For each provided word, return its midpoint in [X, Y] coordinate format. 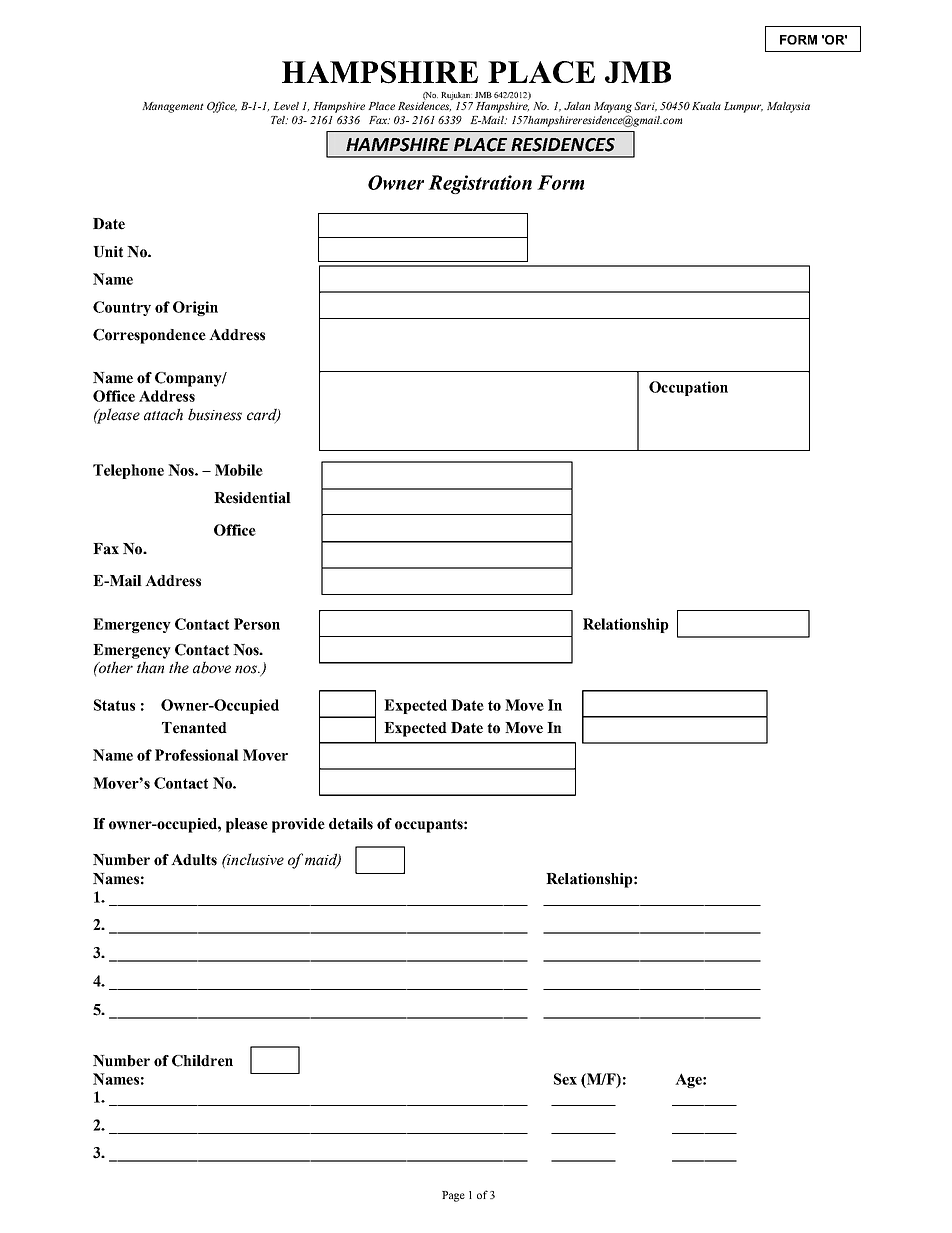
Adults [194, 860]
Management [173, 107]
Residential [252, 498]
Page [453, 1196]
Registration [480, 184]
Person [257, 624]
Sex [565, 1079]
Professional [197, 755]
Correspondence [149, 336]
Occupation [688, 388]
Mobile [239, 470]
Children [202, 1061]
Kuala [706, 106]
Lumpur [743, 107]
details [351, 824]
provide [298, 825]
